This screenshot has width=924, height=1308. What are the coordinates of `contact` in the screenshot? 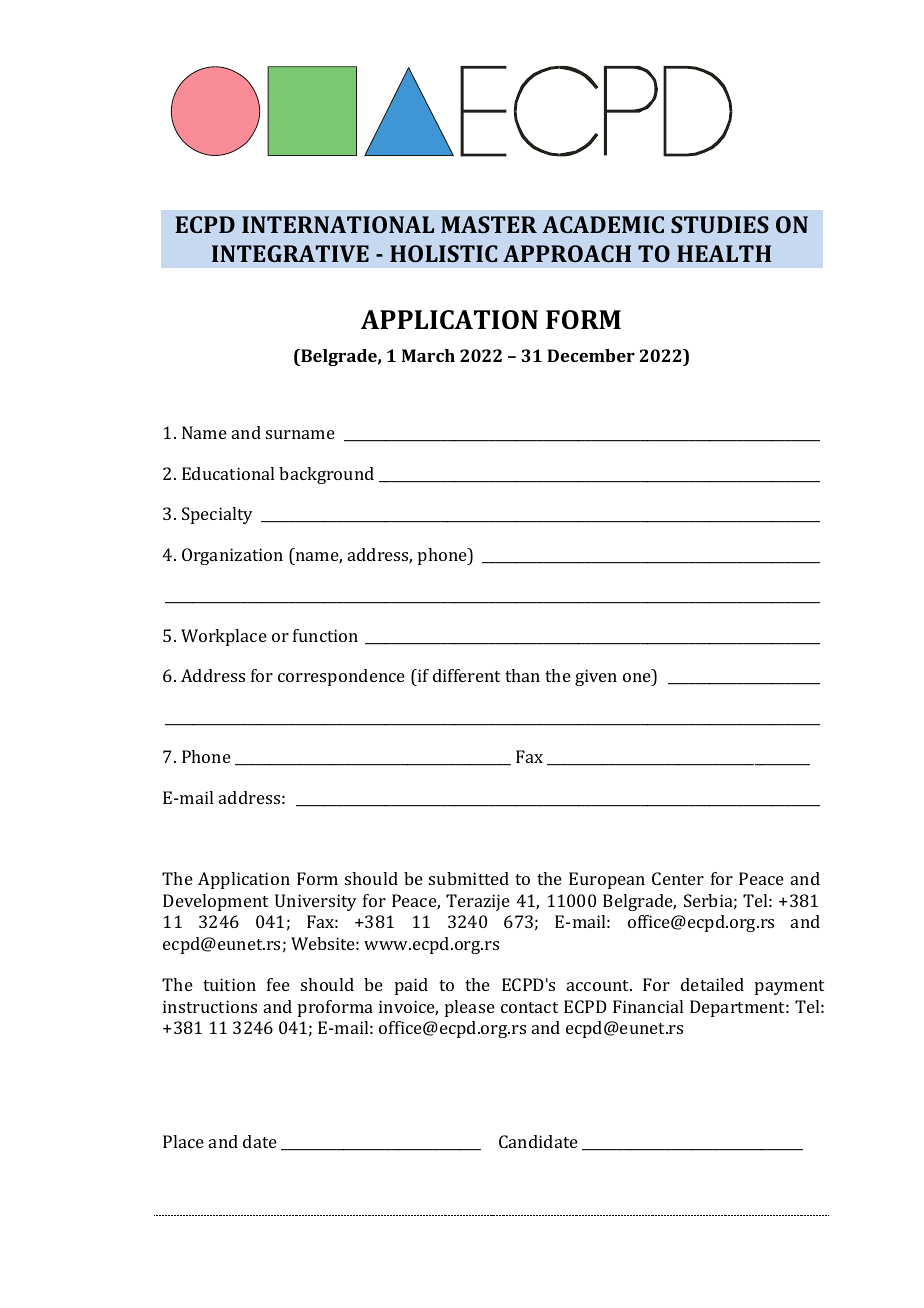 It's located at (529, 1007).
